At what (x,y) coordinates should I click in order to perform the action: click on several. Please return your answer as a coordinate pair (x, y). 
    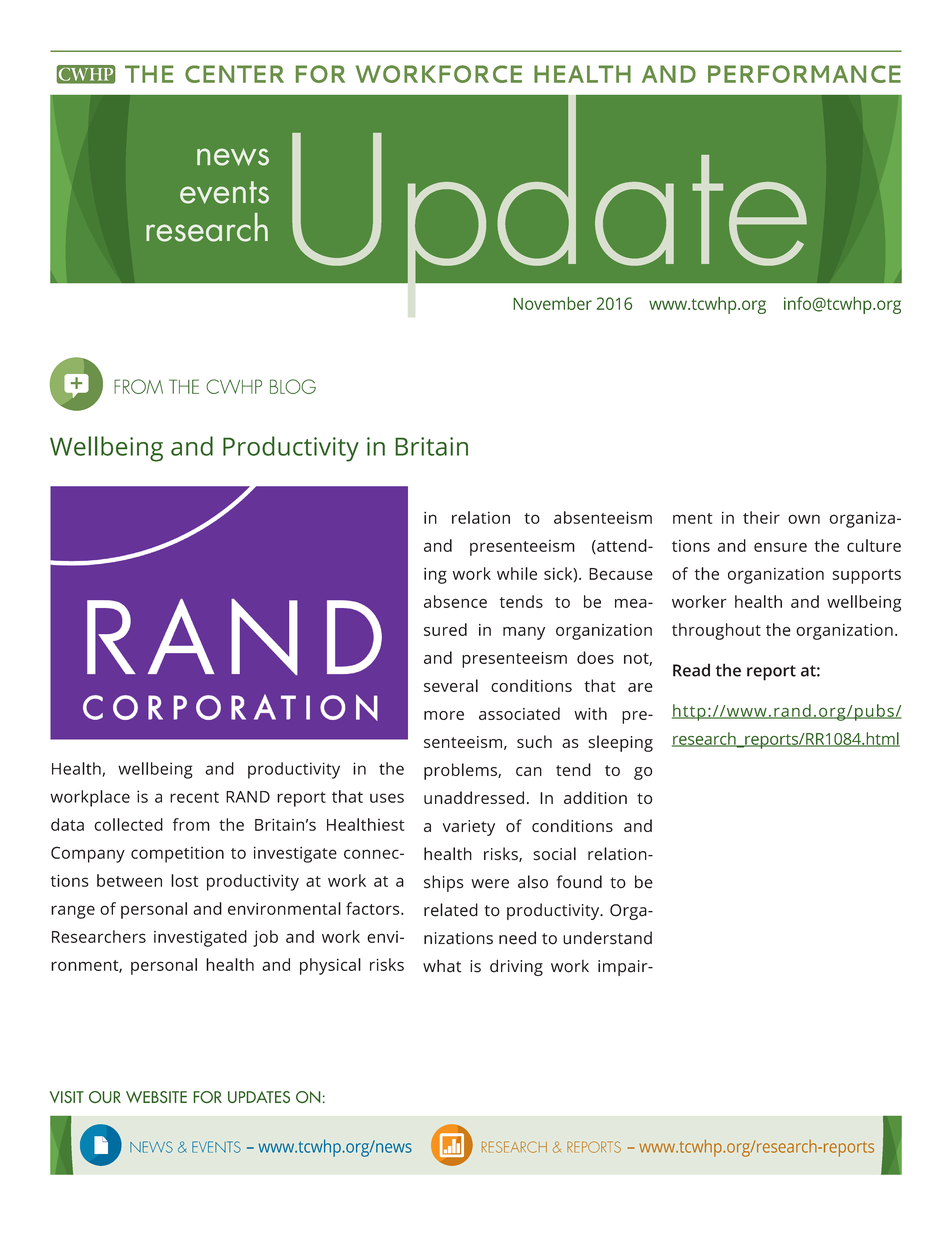
    Looking at the image, I should click on (451, 685).
